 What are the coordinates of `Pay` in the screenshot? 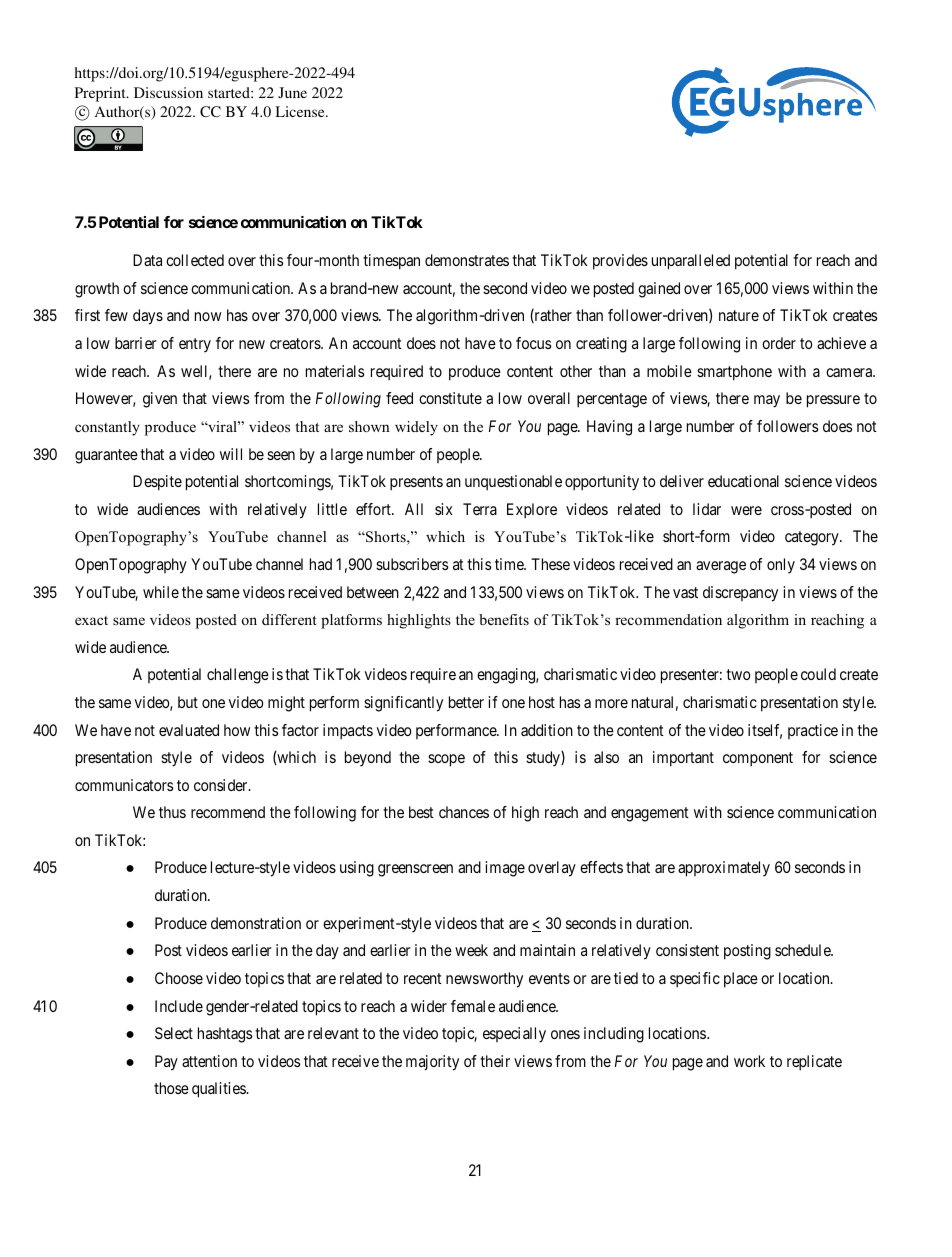 It's located at (166, 1063).
